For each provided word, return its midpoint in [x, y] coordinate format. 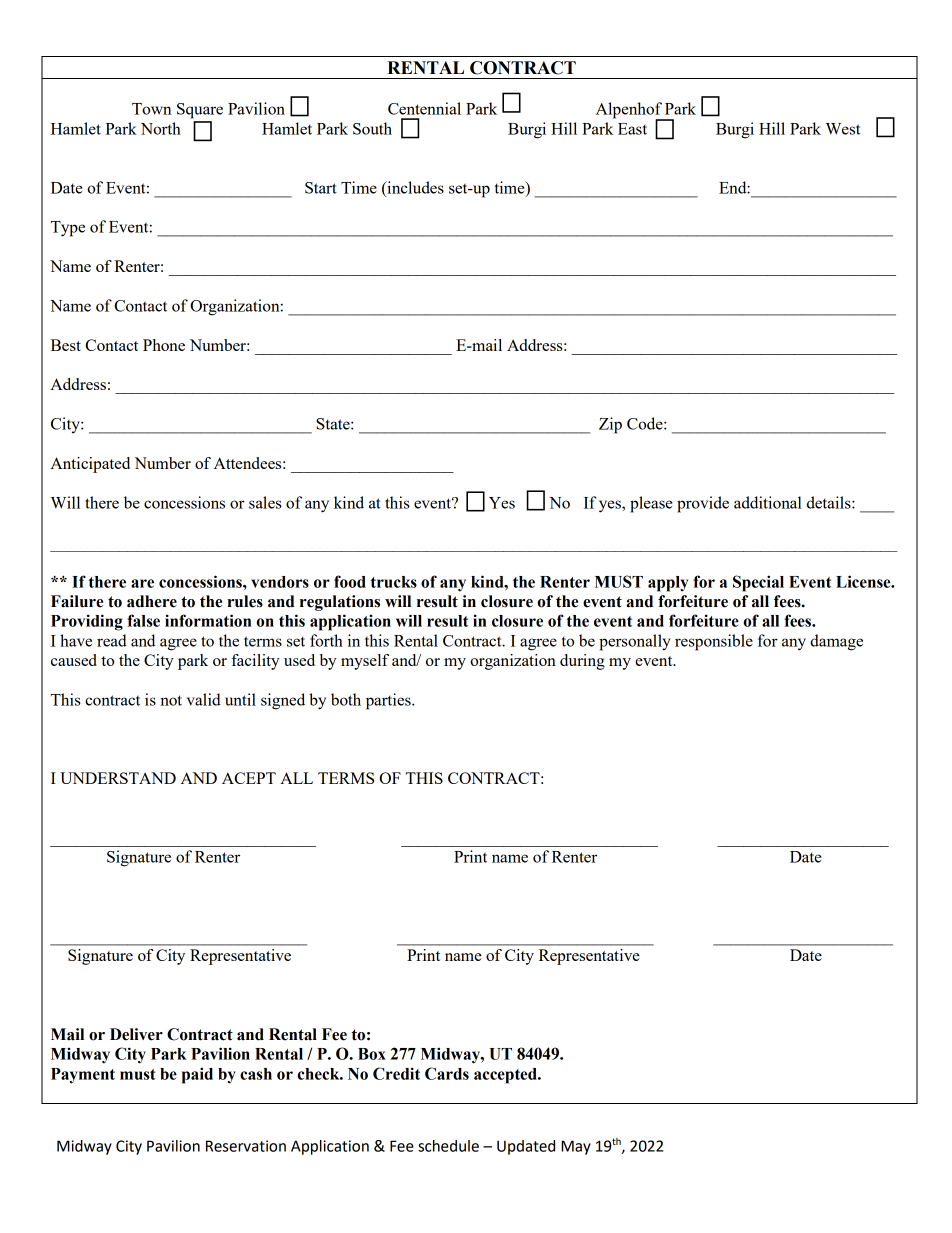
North [161, 128]
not [171, 700]
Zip [610, 425]
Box [372, 1054]
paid [197, 1075]
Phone [164, 345]
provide [703, 504]
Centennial [424, 108]
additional [768, 502]
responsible [714, 642]
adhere [152, 601]
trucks [394, 582]
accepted [506, 1076]
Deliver [136, 1034]
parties [389, 701]
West [843, 129]
